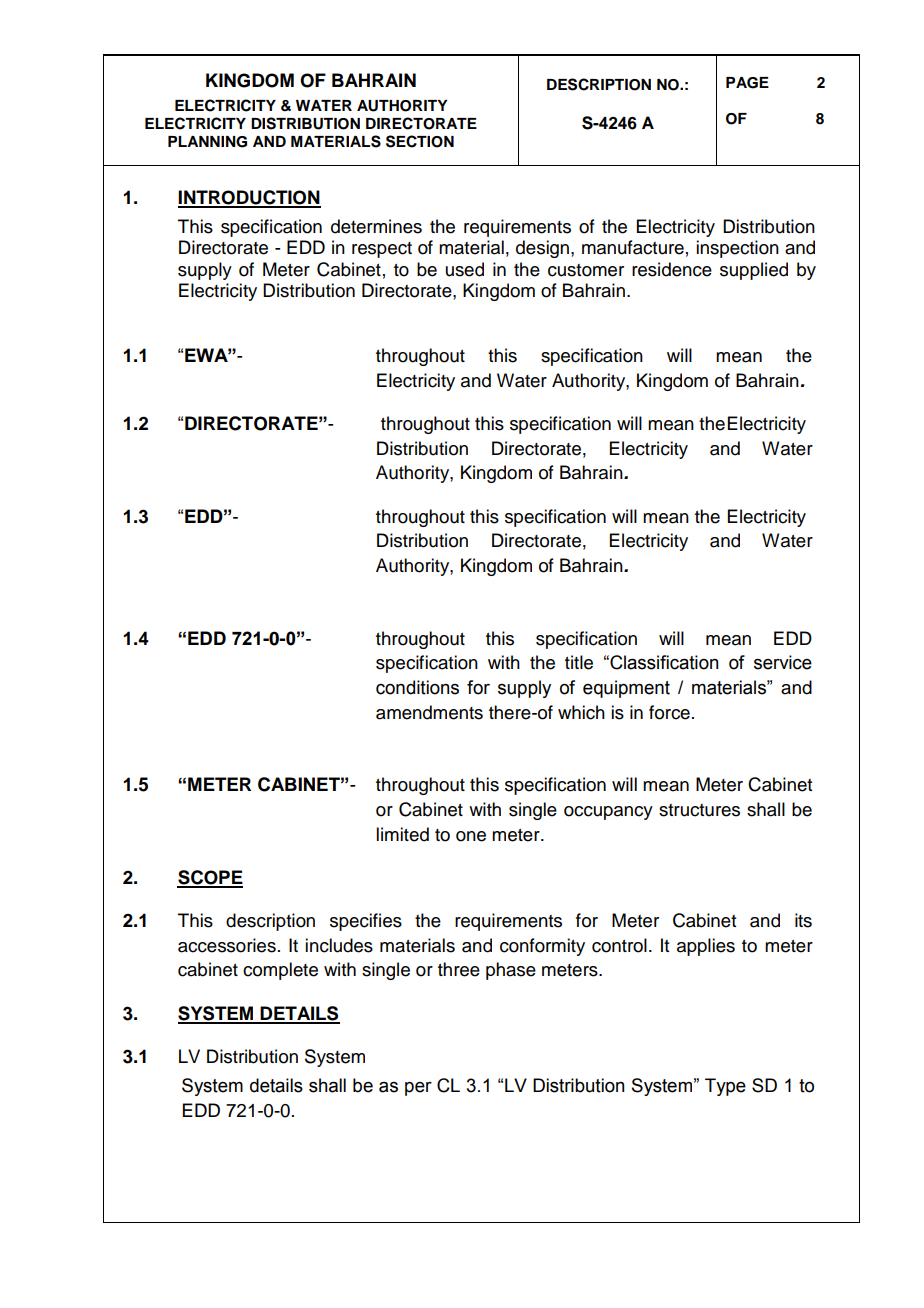  Describe the element at coordinates (754, 271) in the screenshot. I see `supplied` at that location.
